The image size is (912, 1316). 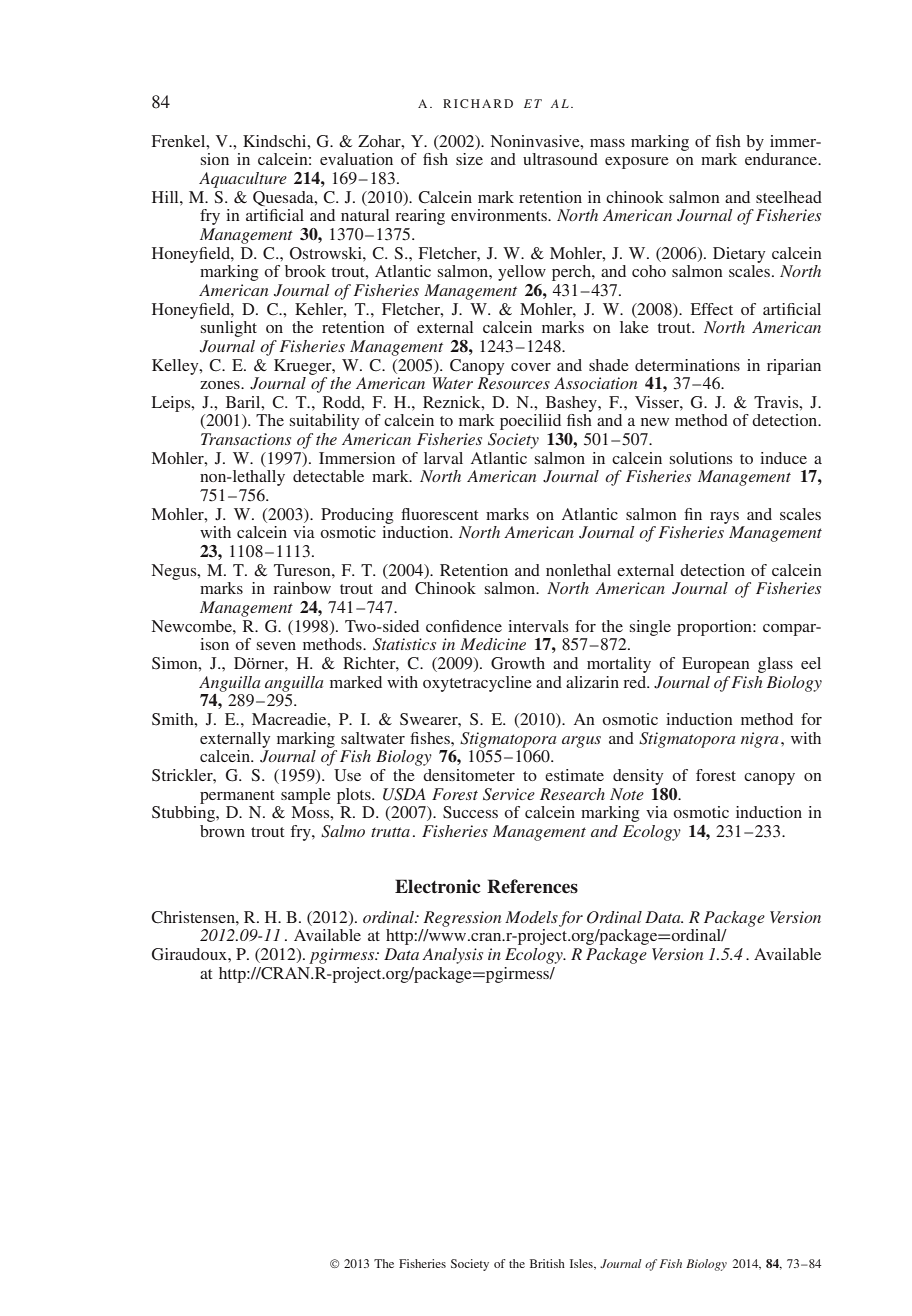 I want to click on Note, so click(x=627, y=794).
